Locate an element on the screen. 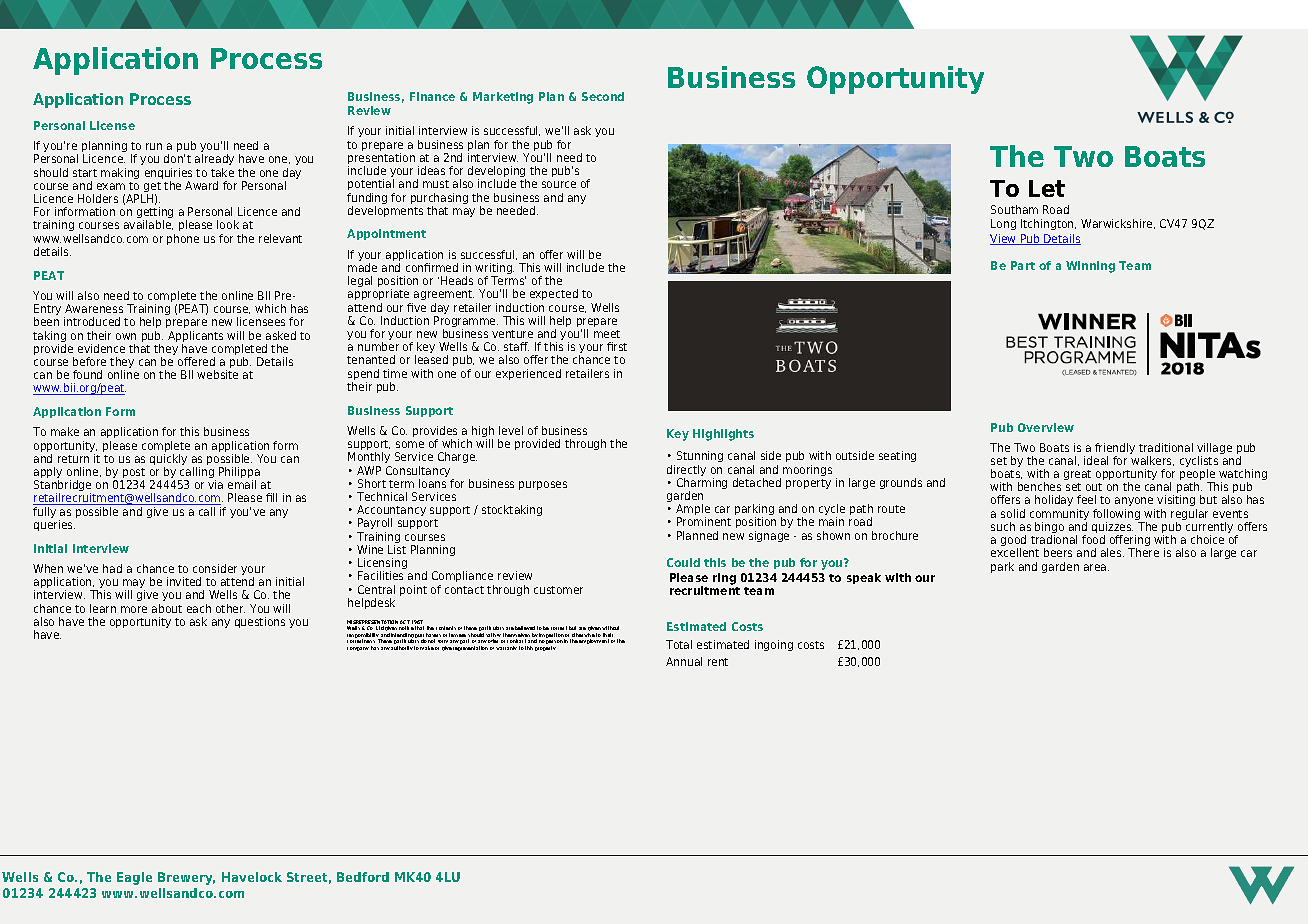  feel is located at coordinates (1086, 499).
